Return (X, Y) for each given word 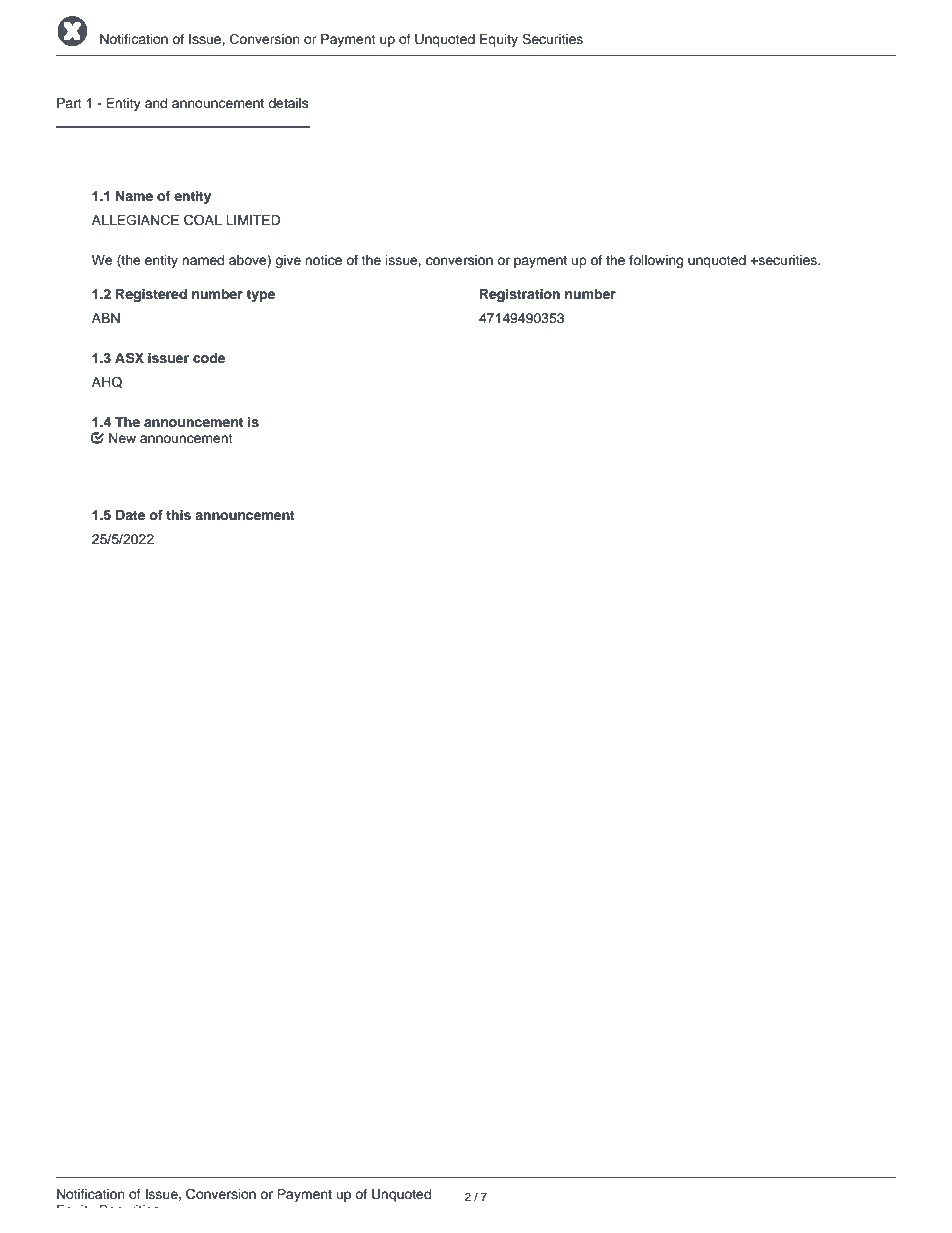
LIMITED (253, 220)
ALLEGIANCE (135, 220)
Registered (151, 295)
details (288, 103)
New (122, 438)
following (656, 261)
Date (130, 515)
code (209, 358)
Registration (520, 295)
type (260, 296)
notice (323, 260)
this (178, 515)
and (156, 103)
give (288, 261)
